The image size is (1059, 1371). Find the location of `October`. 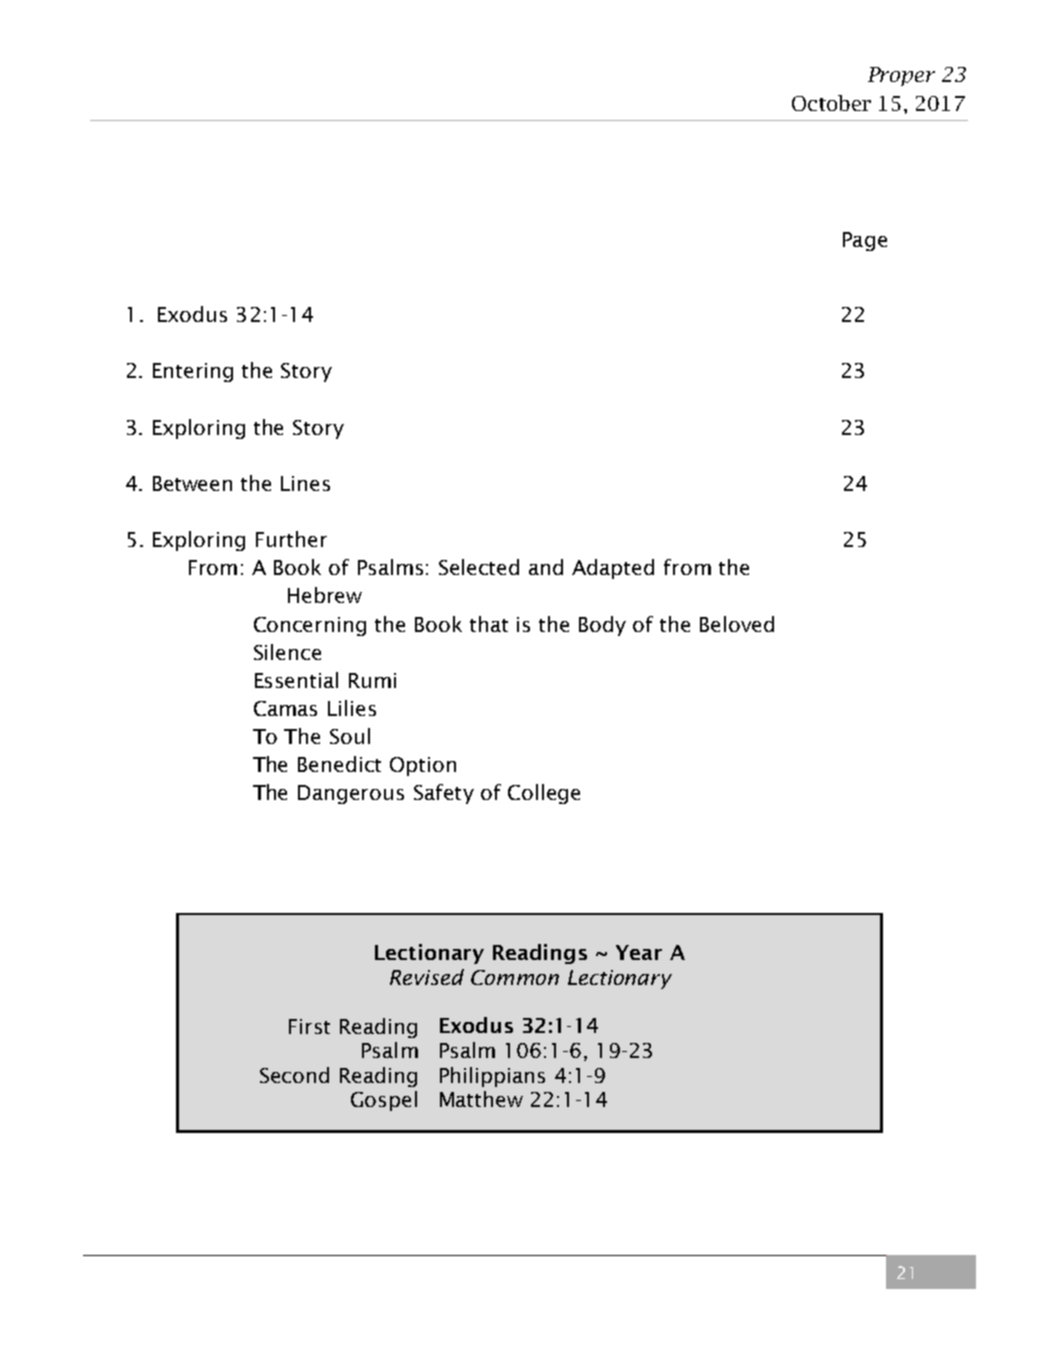

October is located at coordinates (831, 103).
